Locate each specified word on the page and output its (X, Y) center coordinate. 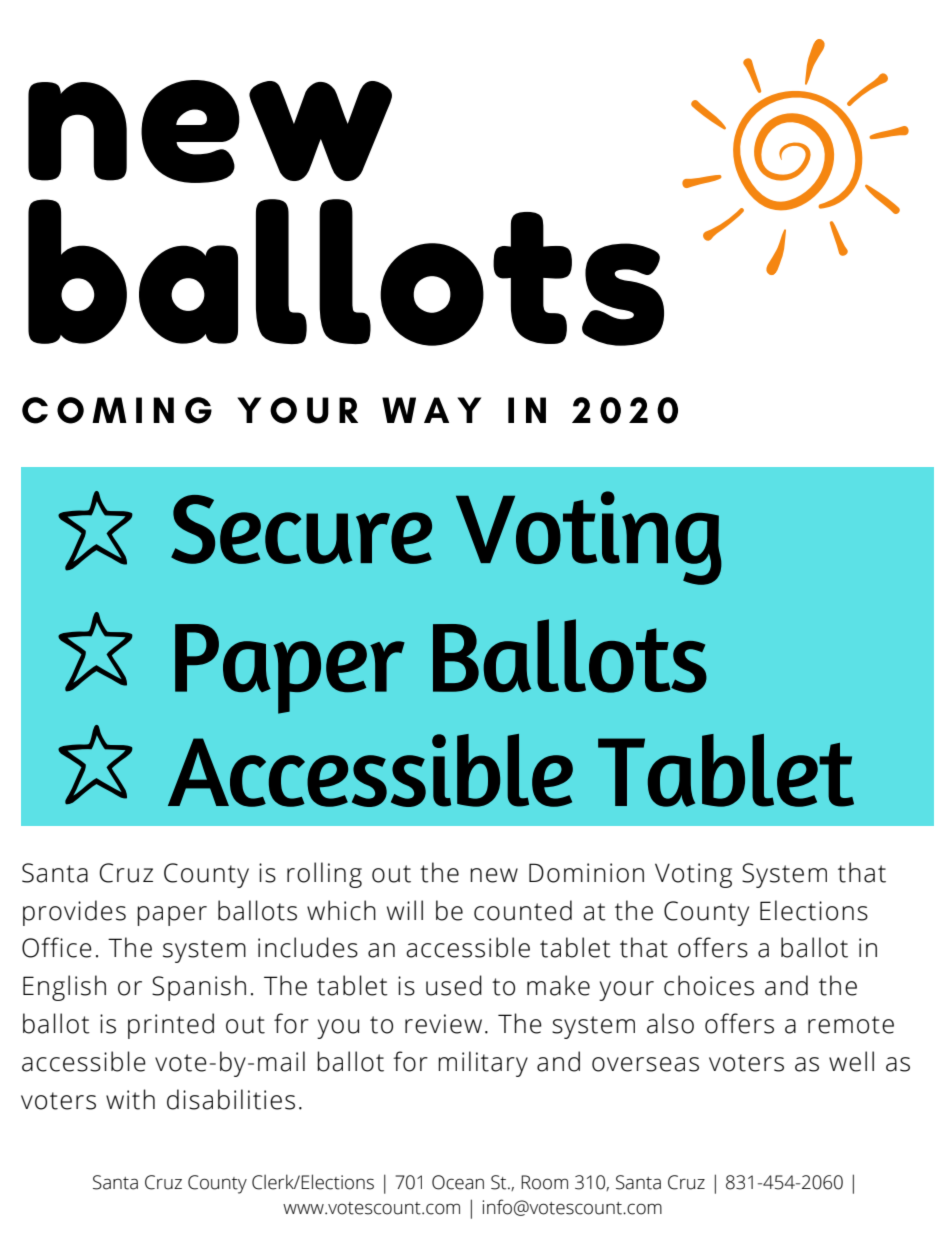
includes (308, 947)
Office (57, 947)
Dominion (586, 873)
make (558, 985)
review (443, 1024)
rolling (324, 875)
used (454, 985)
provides (74, 913)
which (341, 910)
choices (709, 985)
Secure (301, 529)
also (670, 1023)
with (130, 1099)
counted (523, 910)
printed (171, 1026)
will (405, 910)
